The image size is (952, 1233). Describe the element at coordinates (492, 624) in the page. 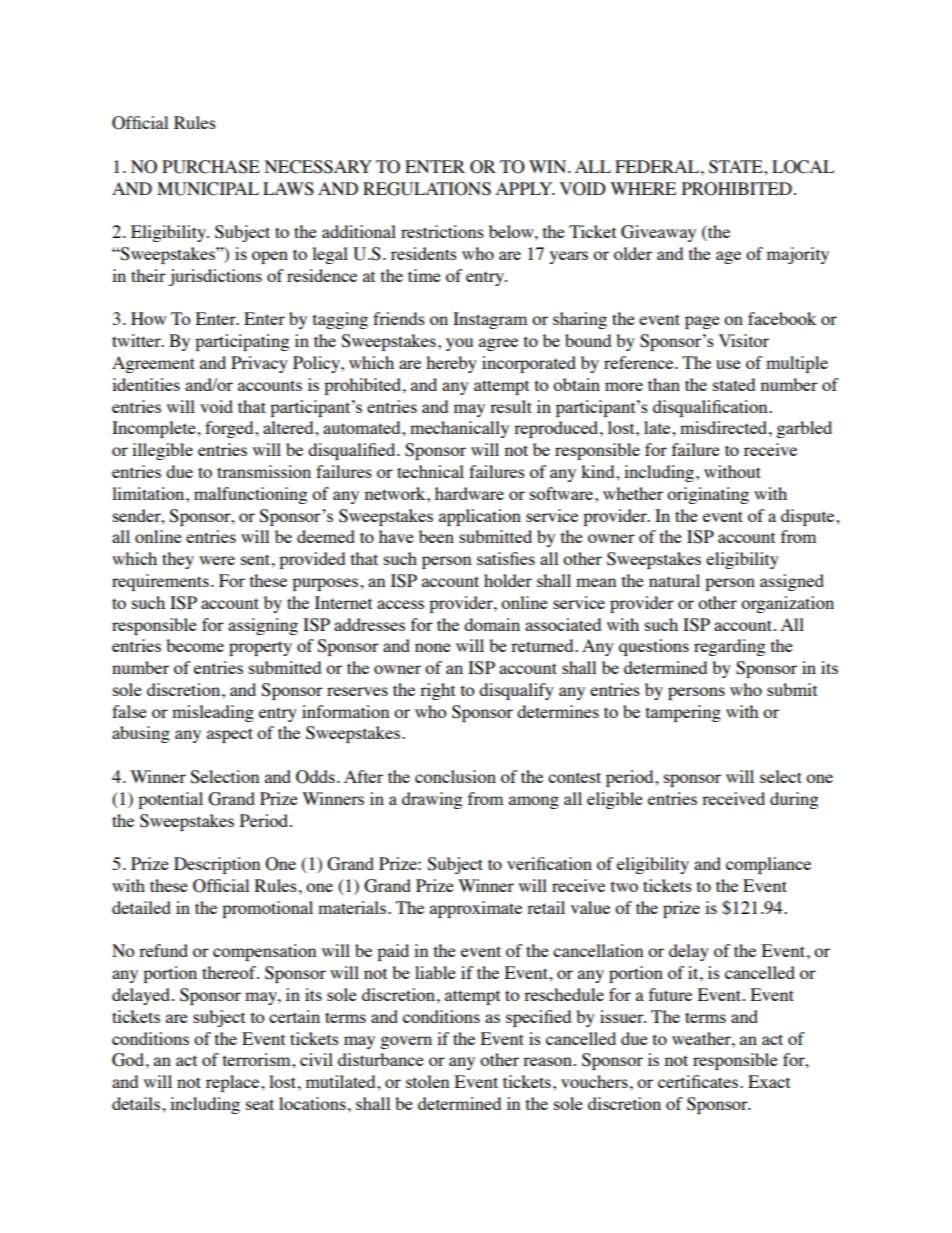

I see `domain` at that location.
